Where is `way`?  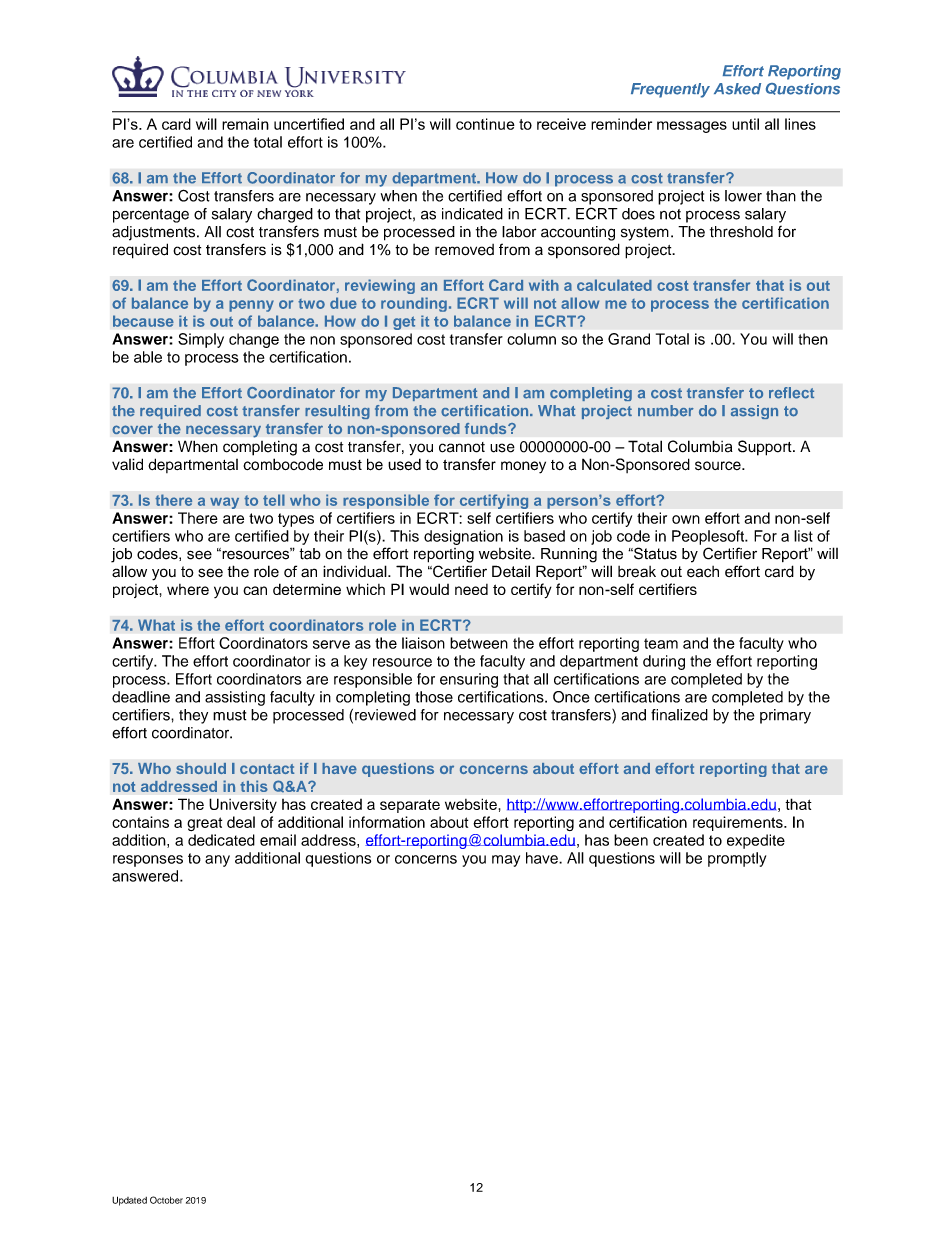
way is located at coordinates (224, 503).
